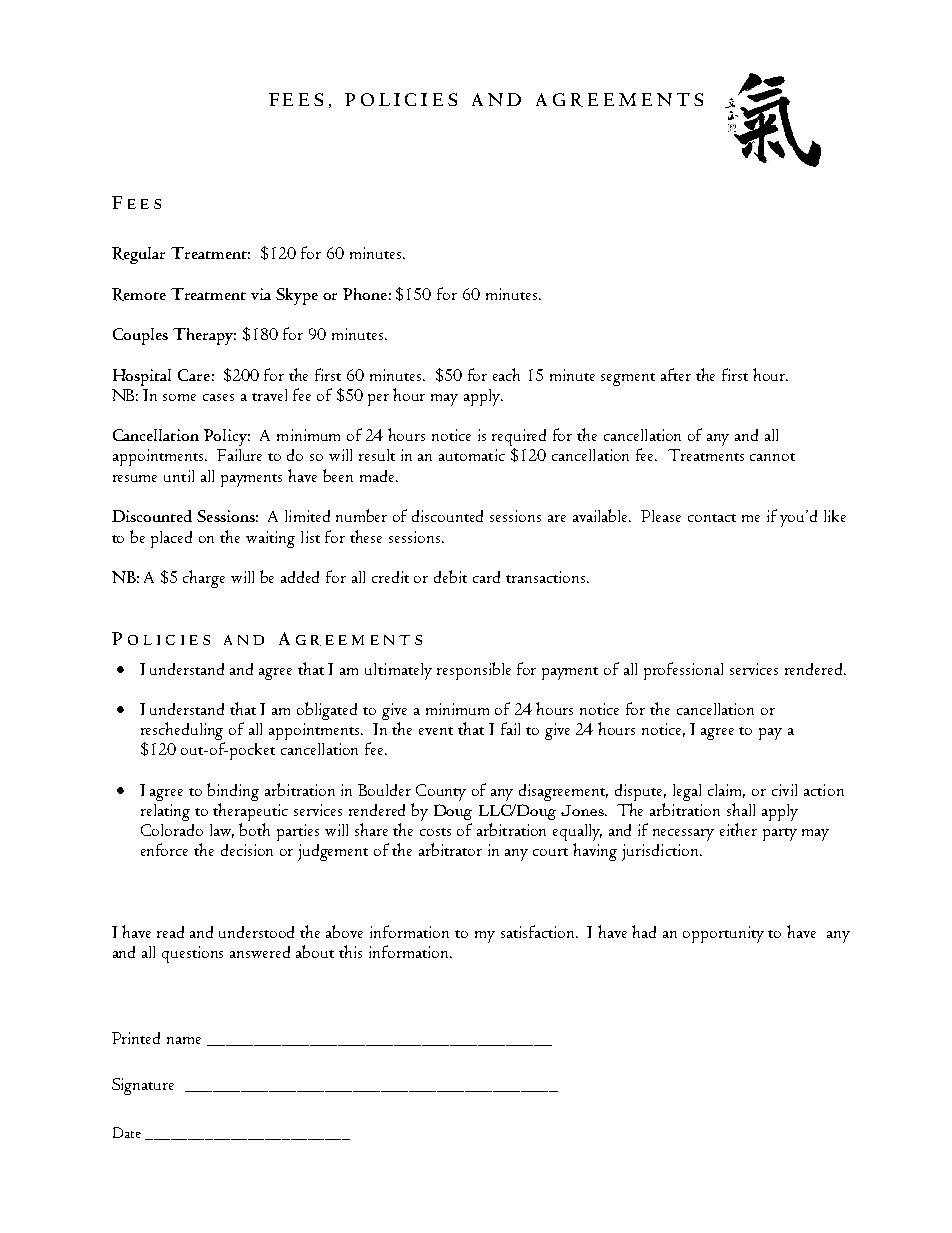 This screenshot has width=952, height=1233. Describe the element at coordinates (450, 849) in the screenshot. I see `arbitrator` at that location.
